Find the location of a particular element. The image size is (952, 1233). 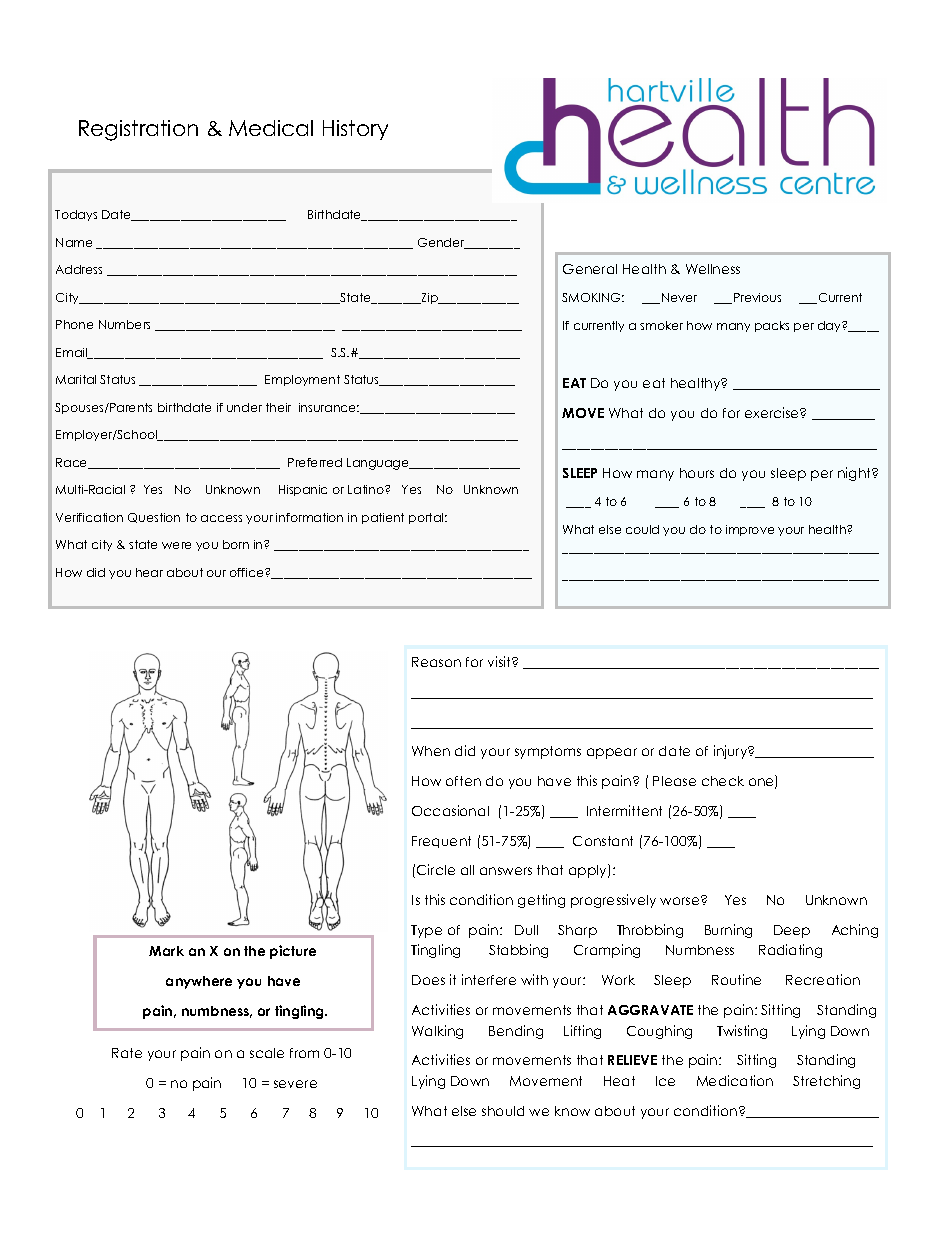

check is located at coordinates (723, 781).
